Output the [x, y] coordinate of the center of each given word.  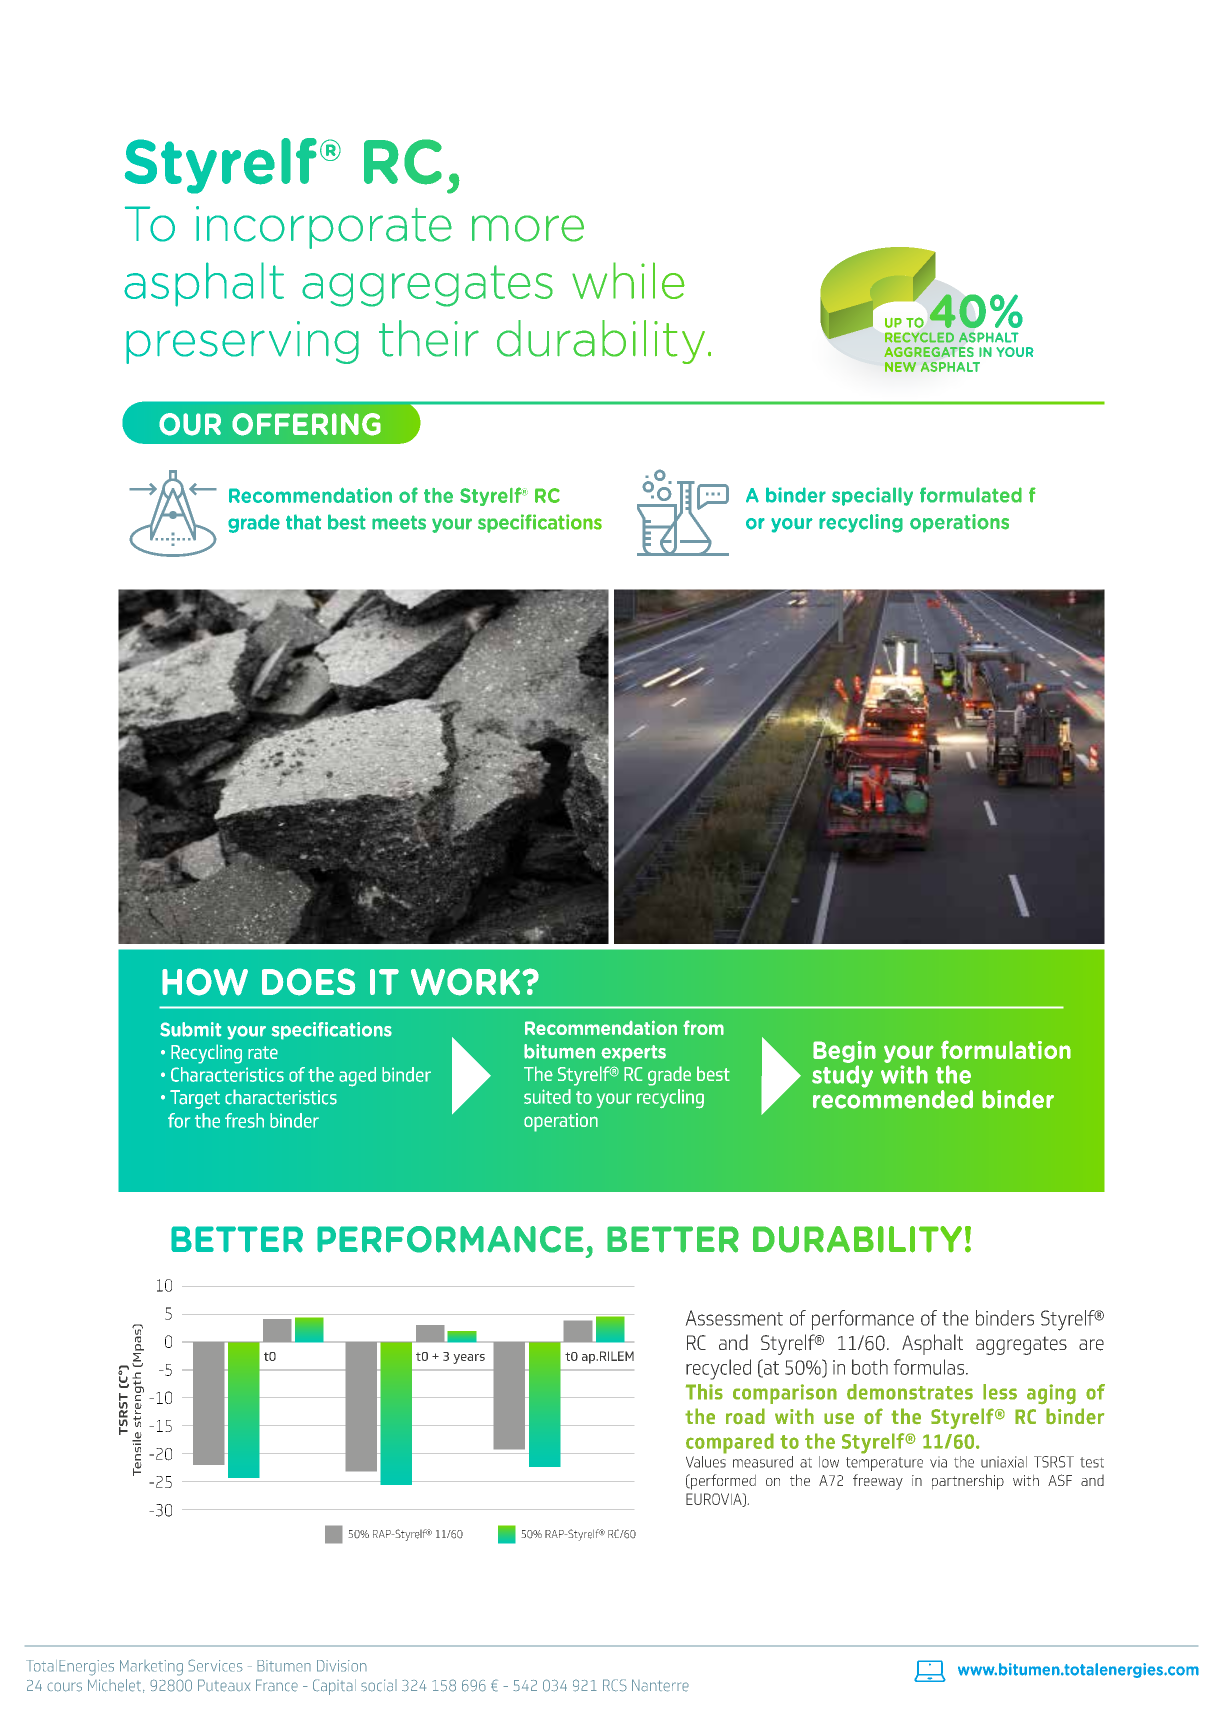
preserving [242, 342]
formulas [930, 1367]
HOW [205, 982]
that [303, 522]
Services [215, 1665]
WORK [467, 982]
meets [399, 522]
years [469, 1359]
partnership [968, 1482]
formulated [971, 495]
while [628, 280]
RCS [615, 1685]
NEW [900, 367]
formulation [1006, 1049]
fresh [244, 1120]
